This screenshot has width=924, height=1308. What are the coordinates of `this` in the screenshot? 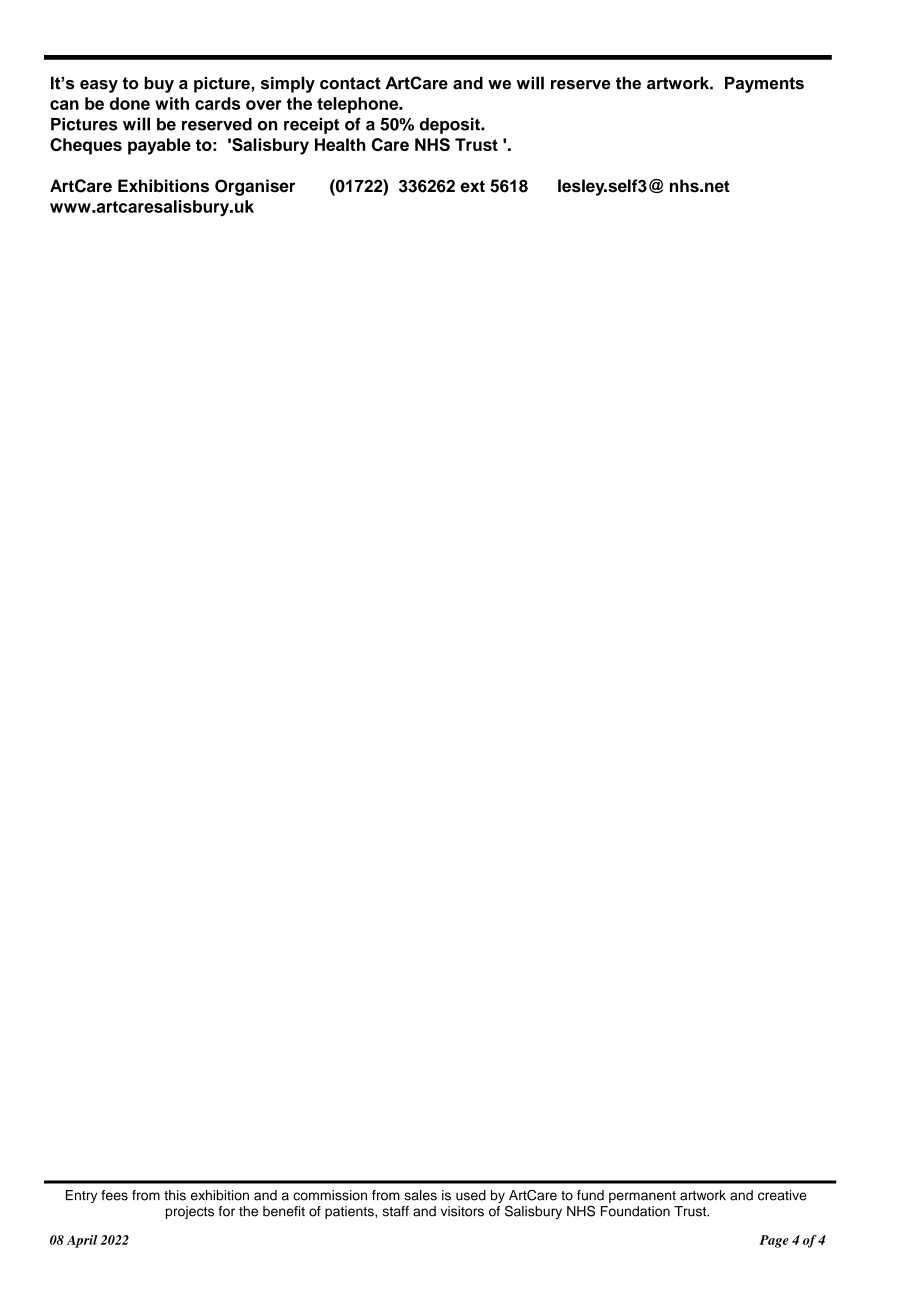 It's located at (175, 1195).
